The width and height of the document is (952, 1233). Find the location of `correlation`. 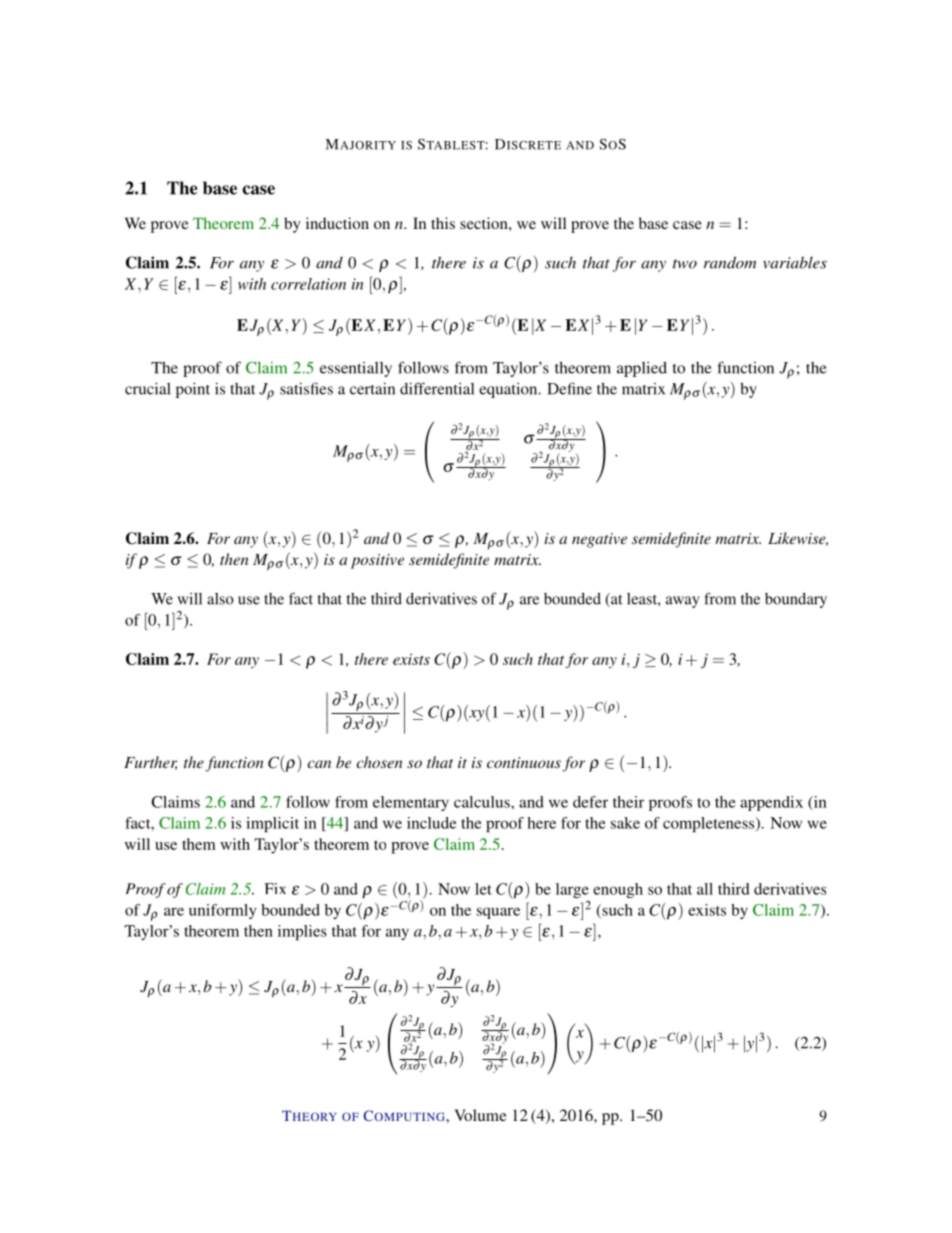

correlation is located at coordinates (308, 284).
